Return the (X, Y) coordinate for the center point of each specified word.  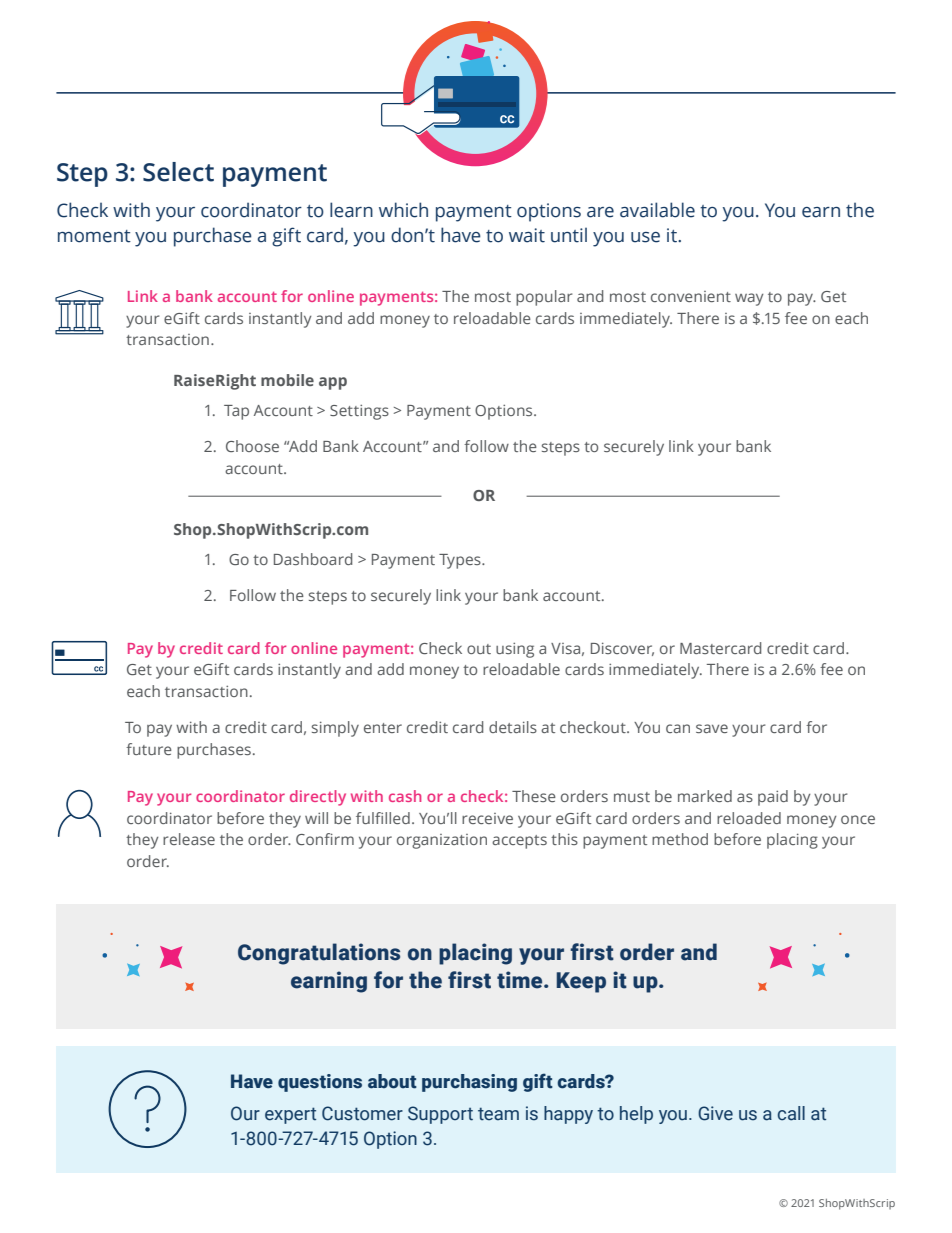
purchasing (469, 1083)
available (657, 210)
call (791, 1113)
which (403, 210)
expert (290, 1115)
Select (178, 172)
